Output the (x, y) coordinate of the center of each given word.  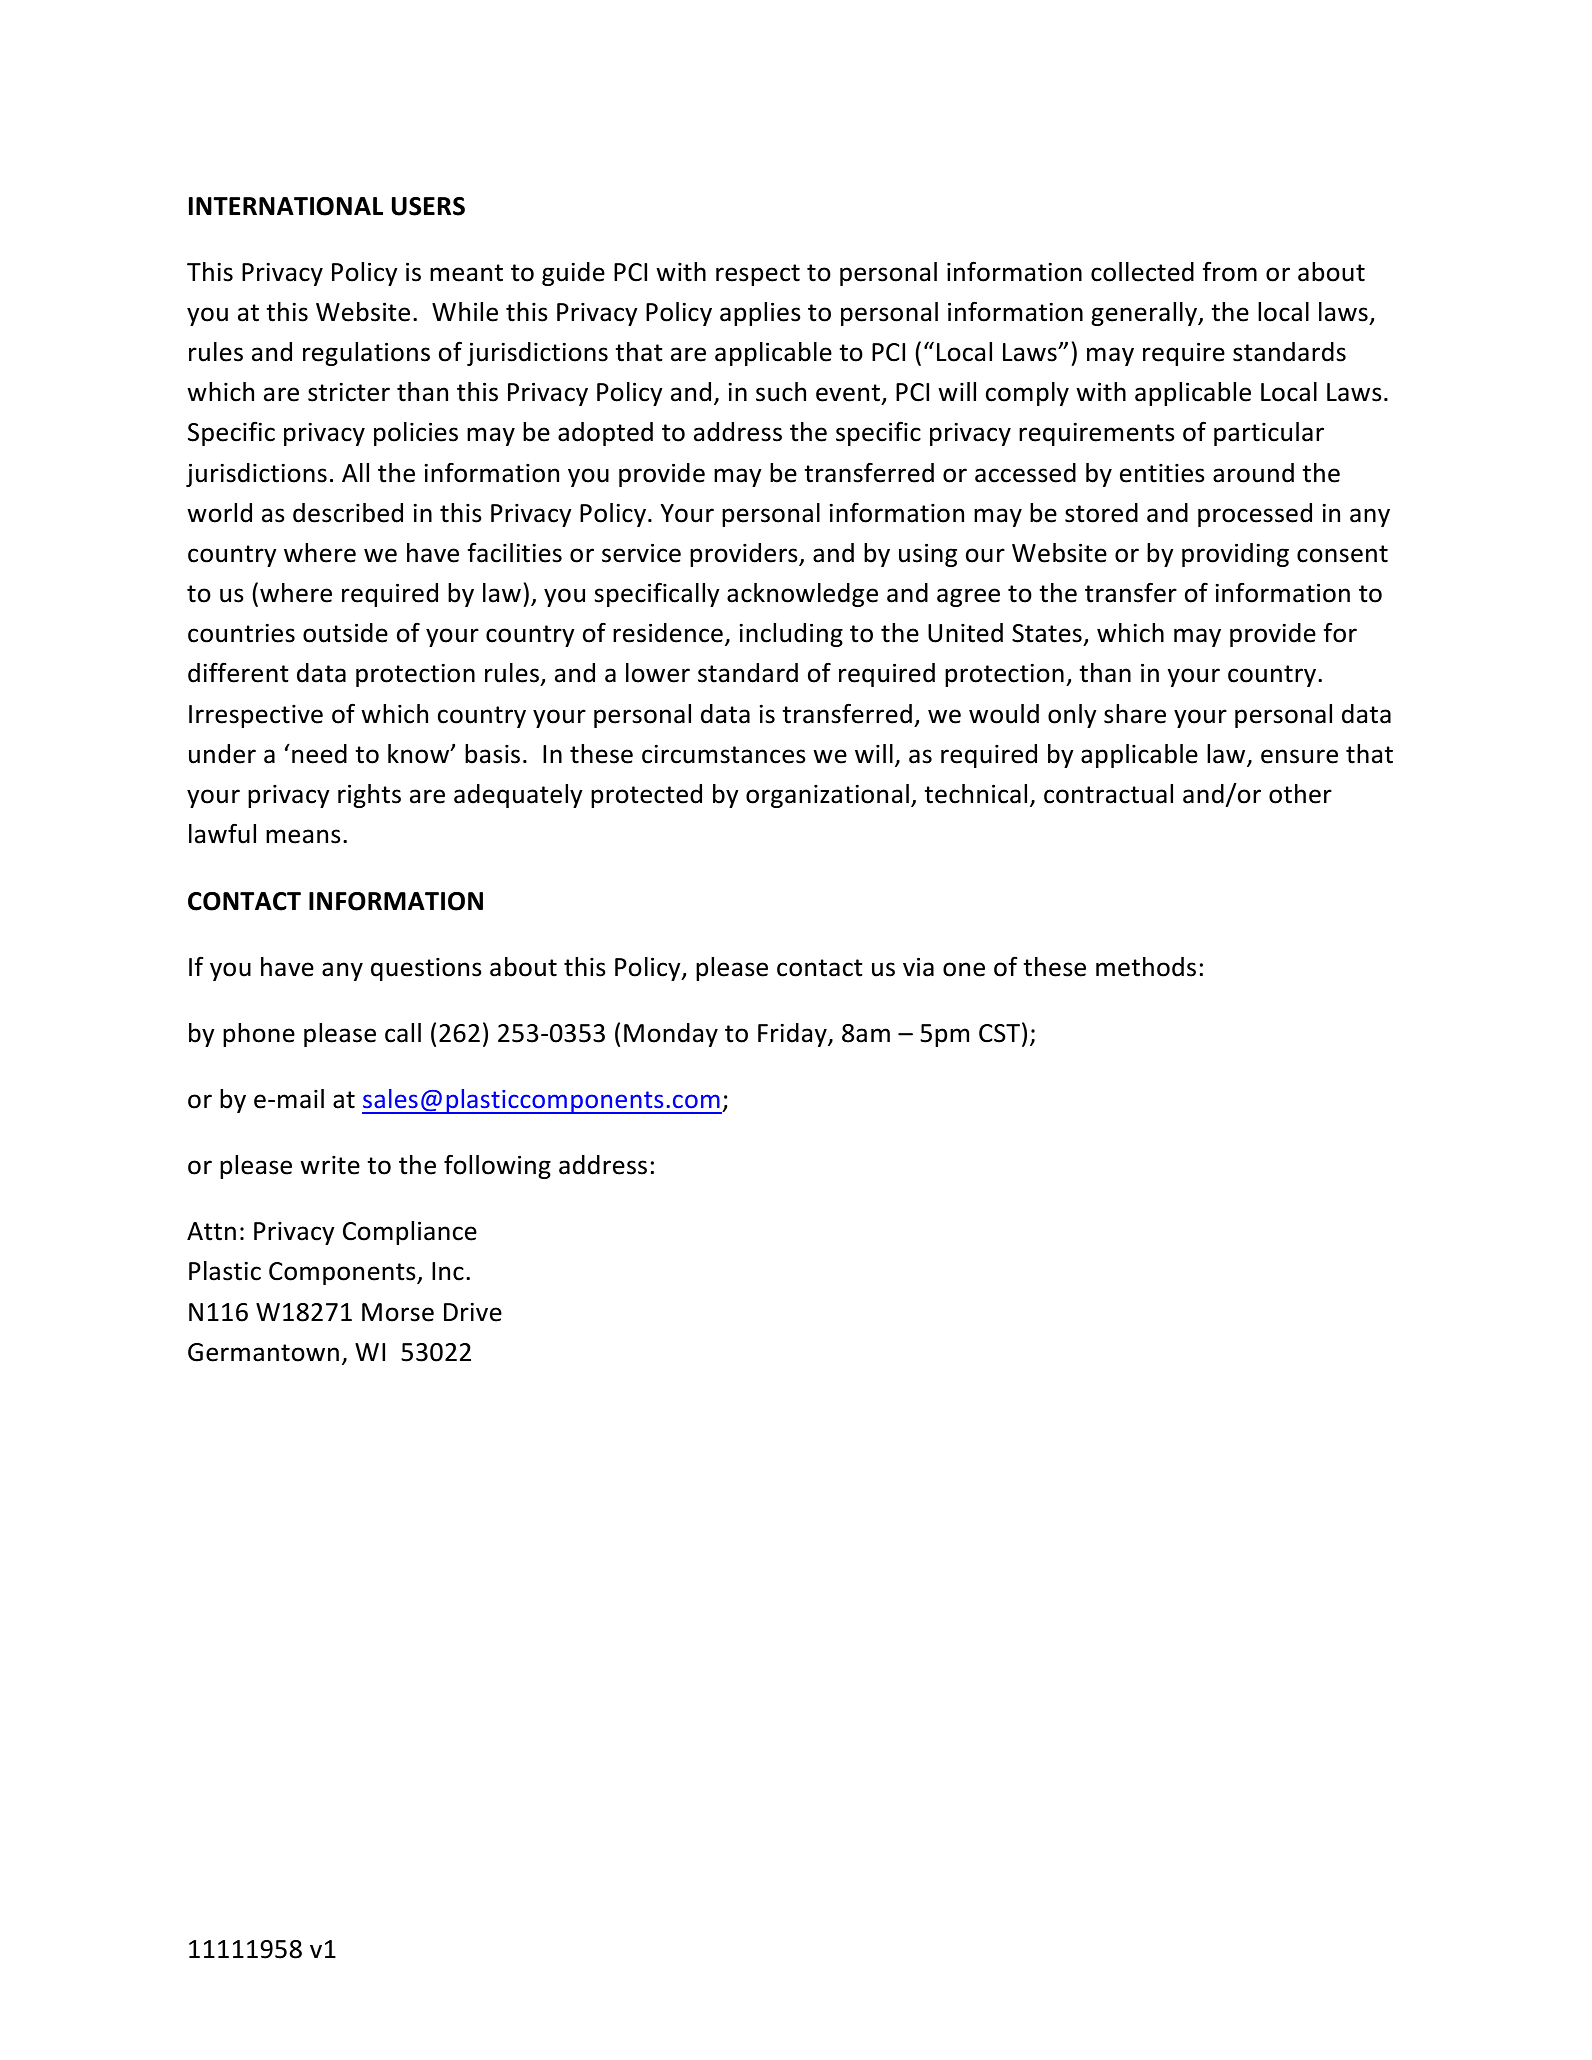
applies (760, 314)
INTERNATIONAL (286, 206)
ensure (1299, 756)
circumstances (724, 754)
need (319, 754)
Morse (398, 1312)
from (1229, 272)
